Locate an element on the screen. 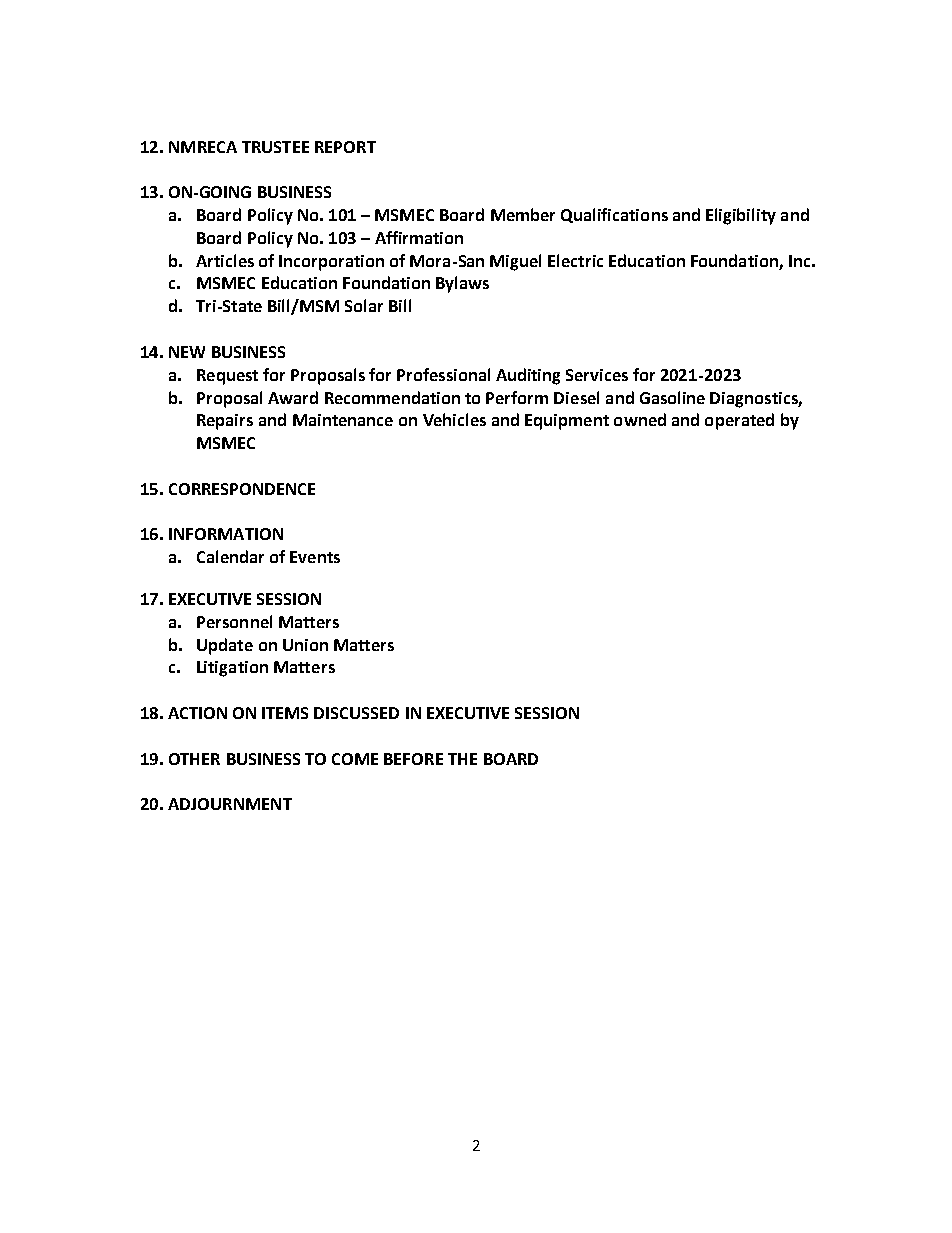 The width and height of the screenshot is (952, 1233). Member is located at coordinates (523, 214).
